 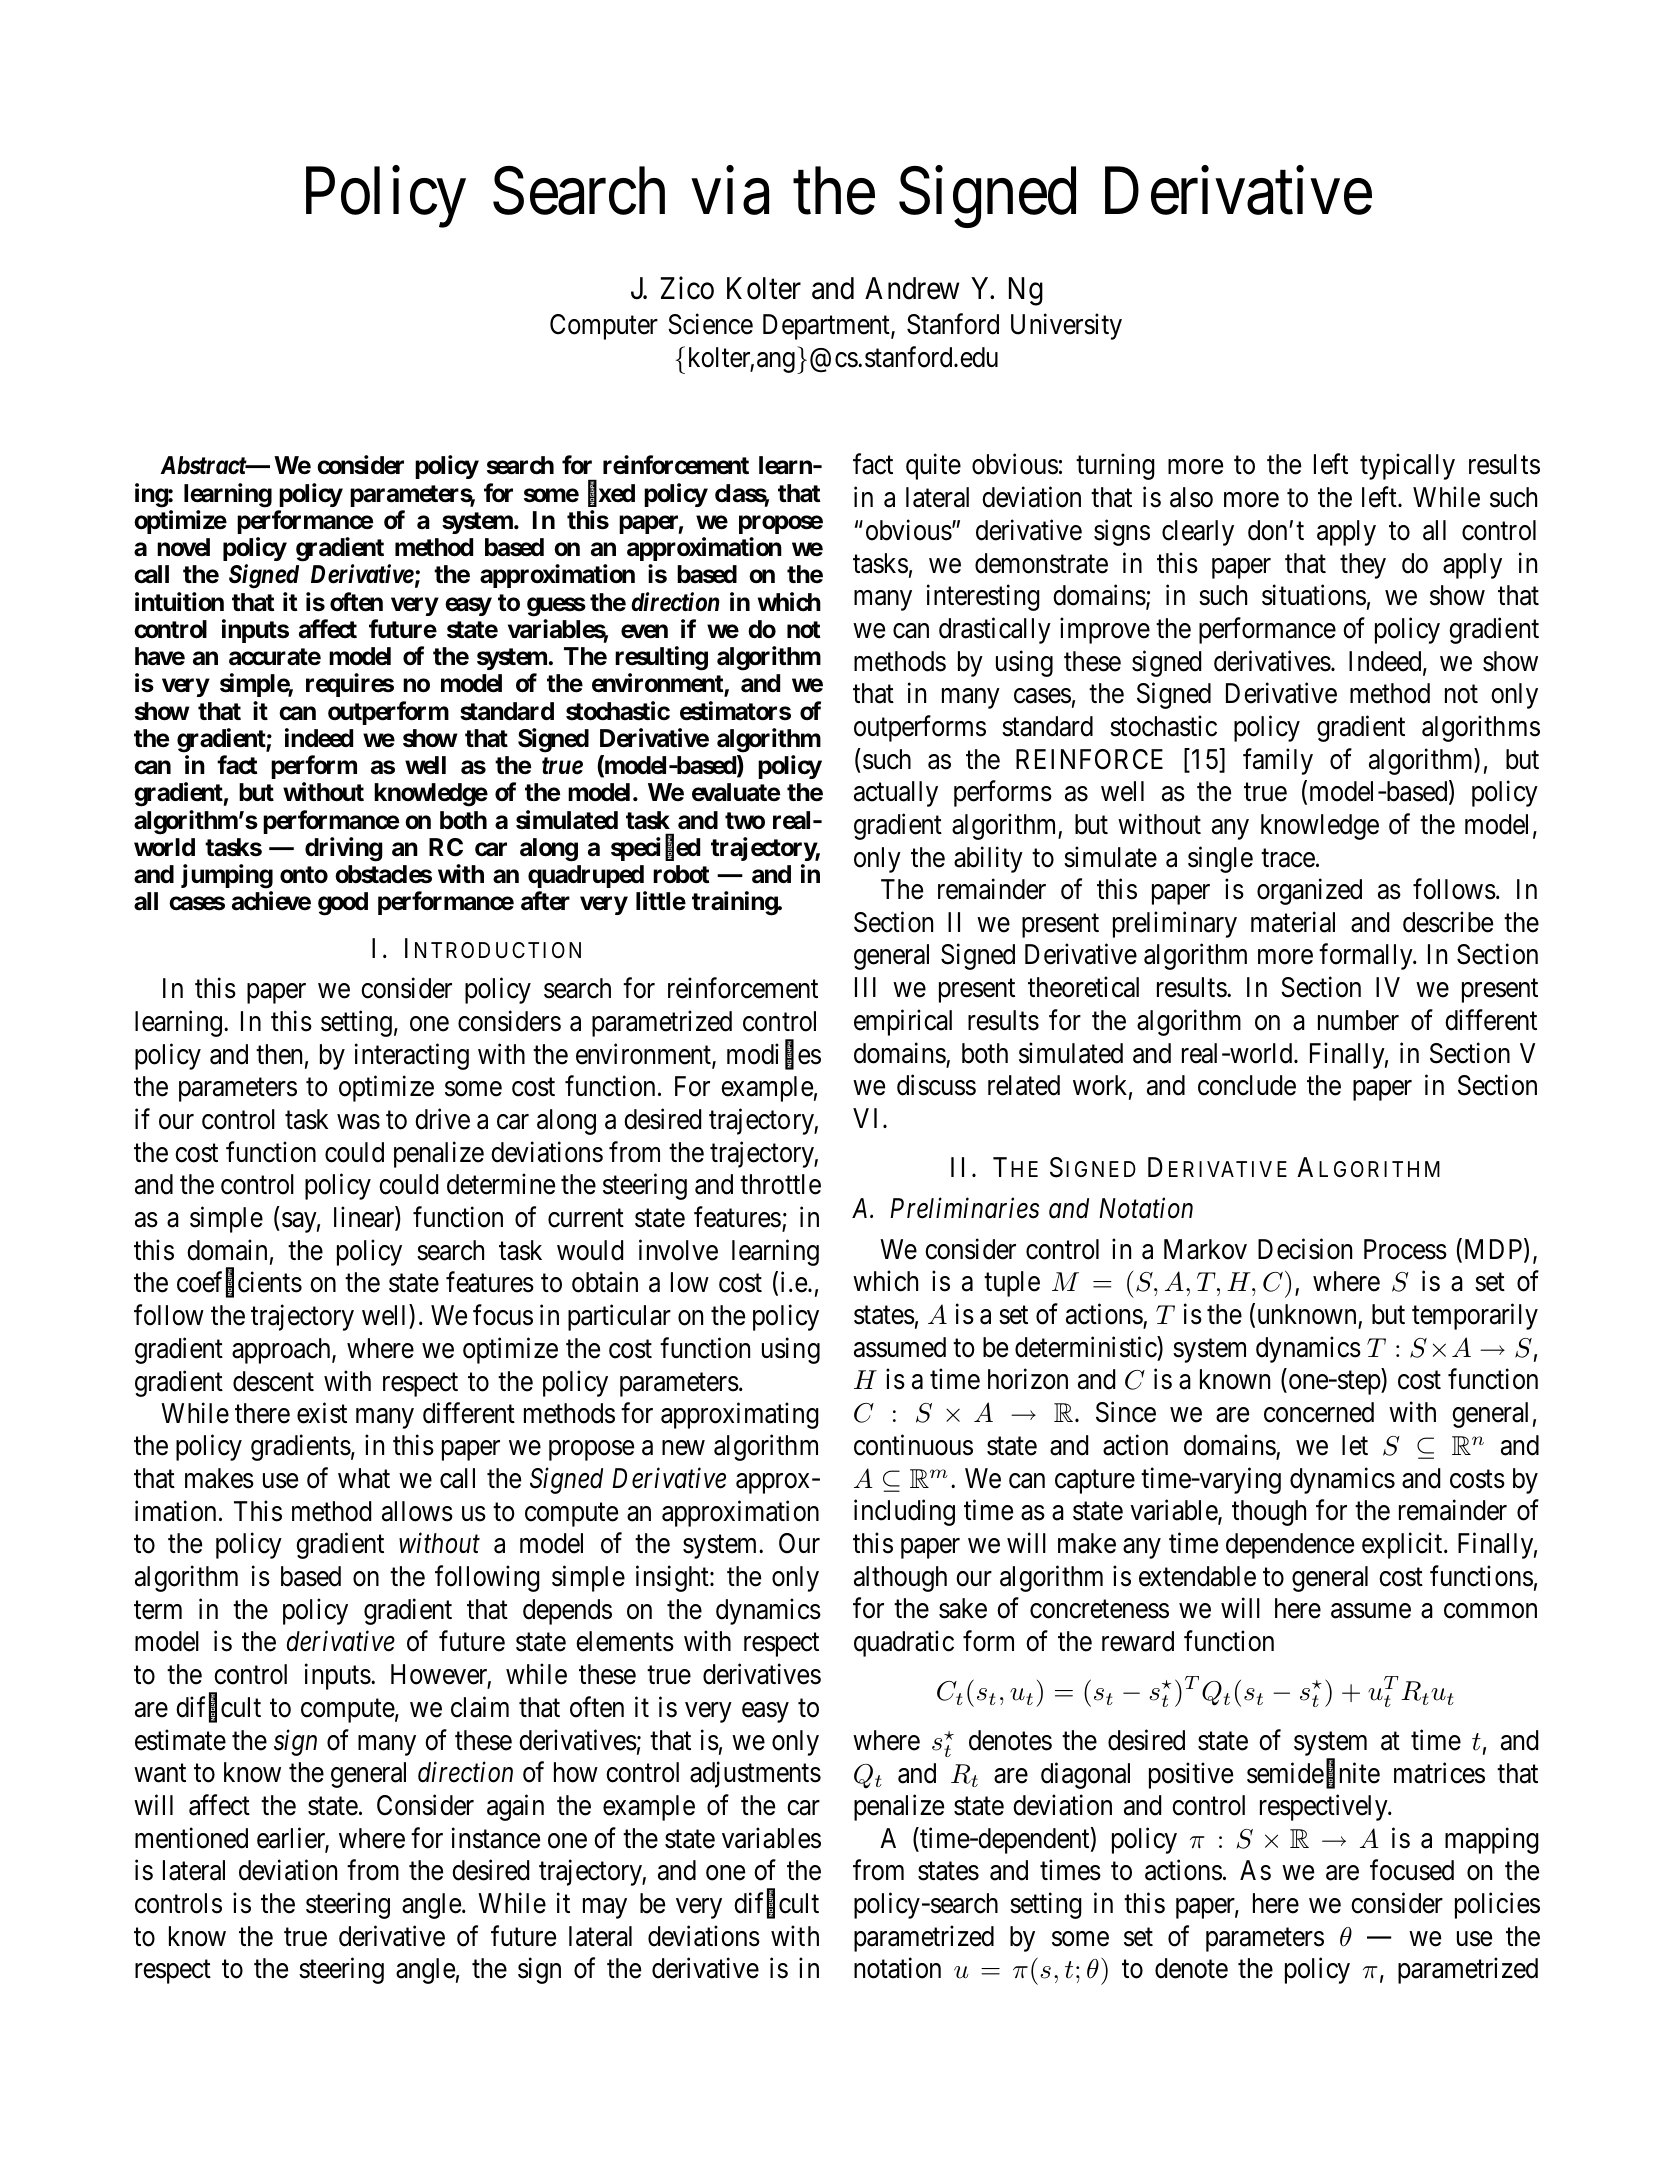 I want to click on Abstract, so click(x=204, y=465).
